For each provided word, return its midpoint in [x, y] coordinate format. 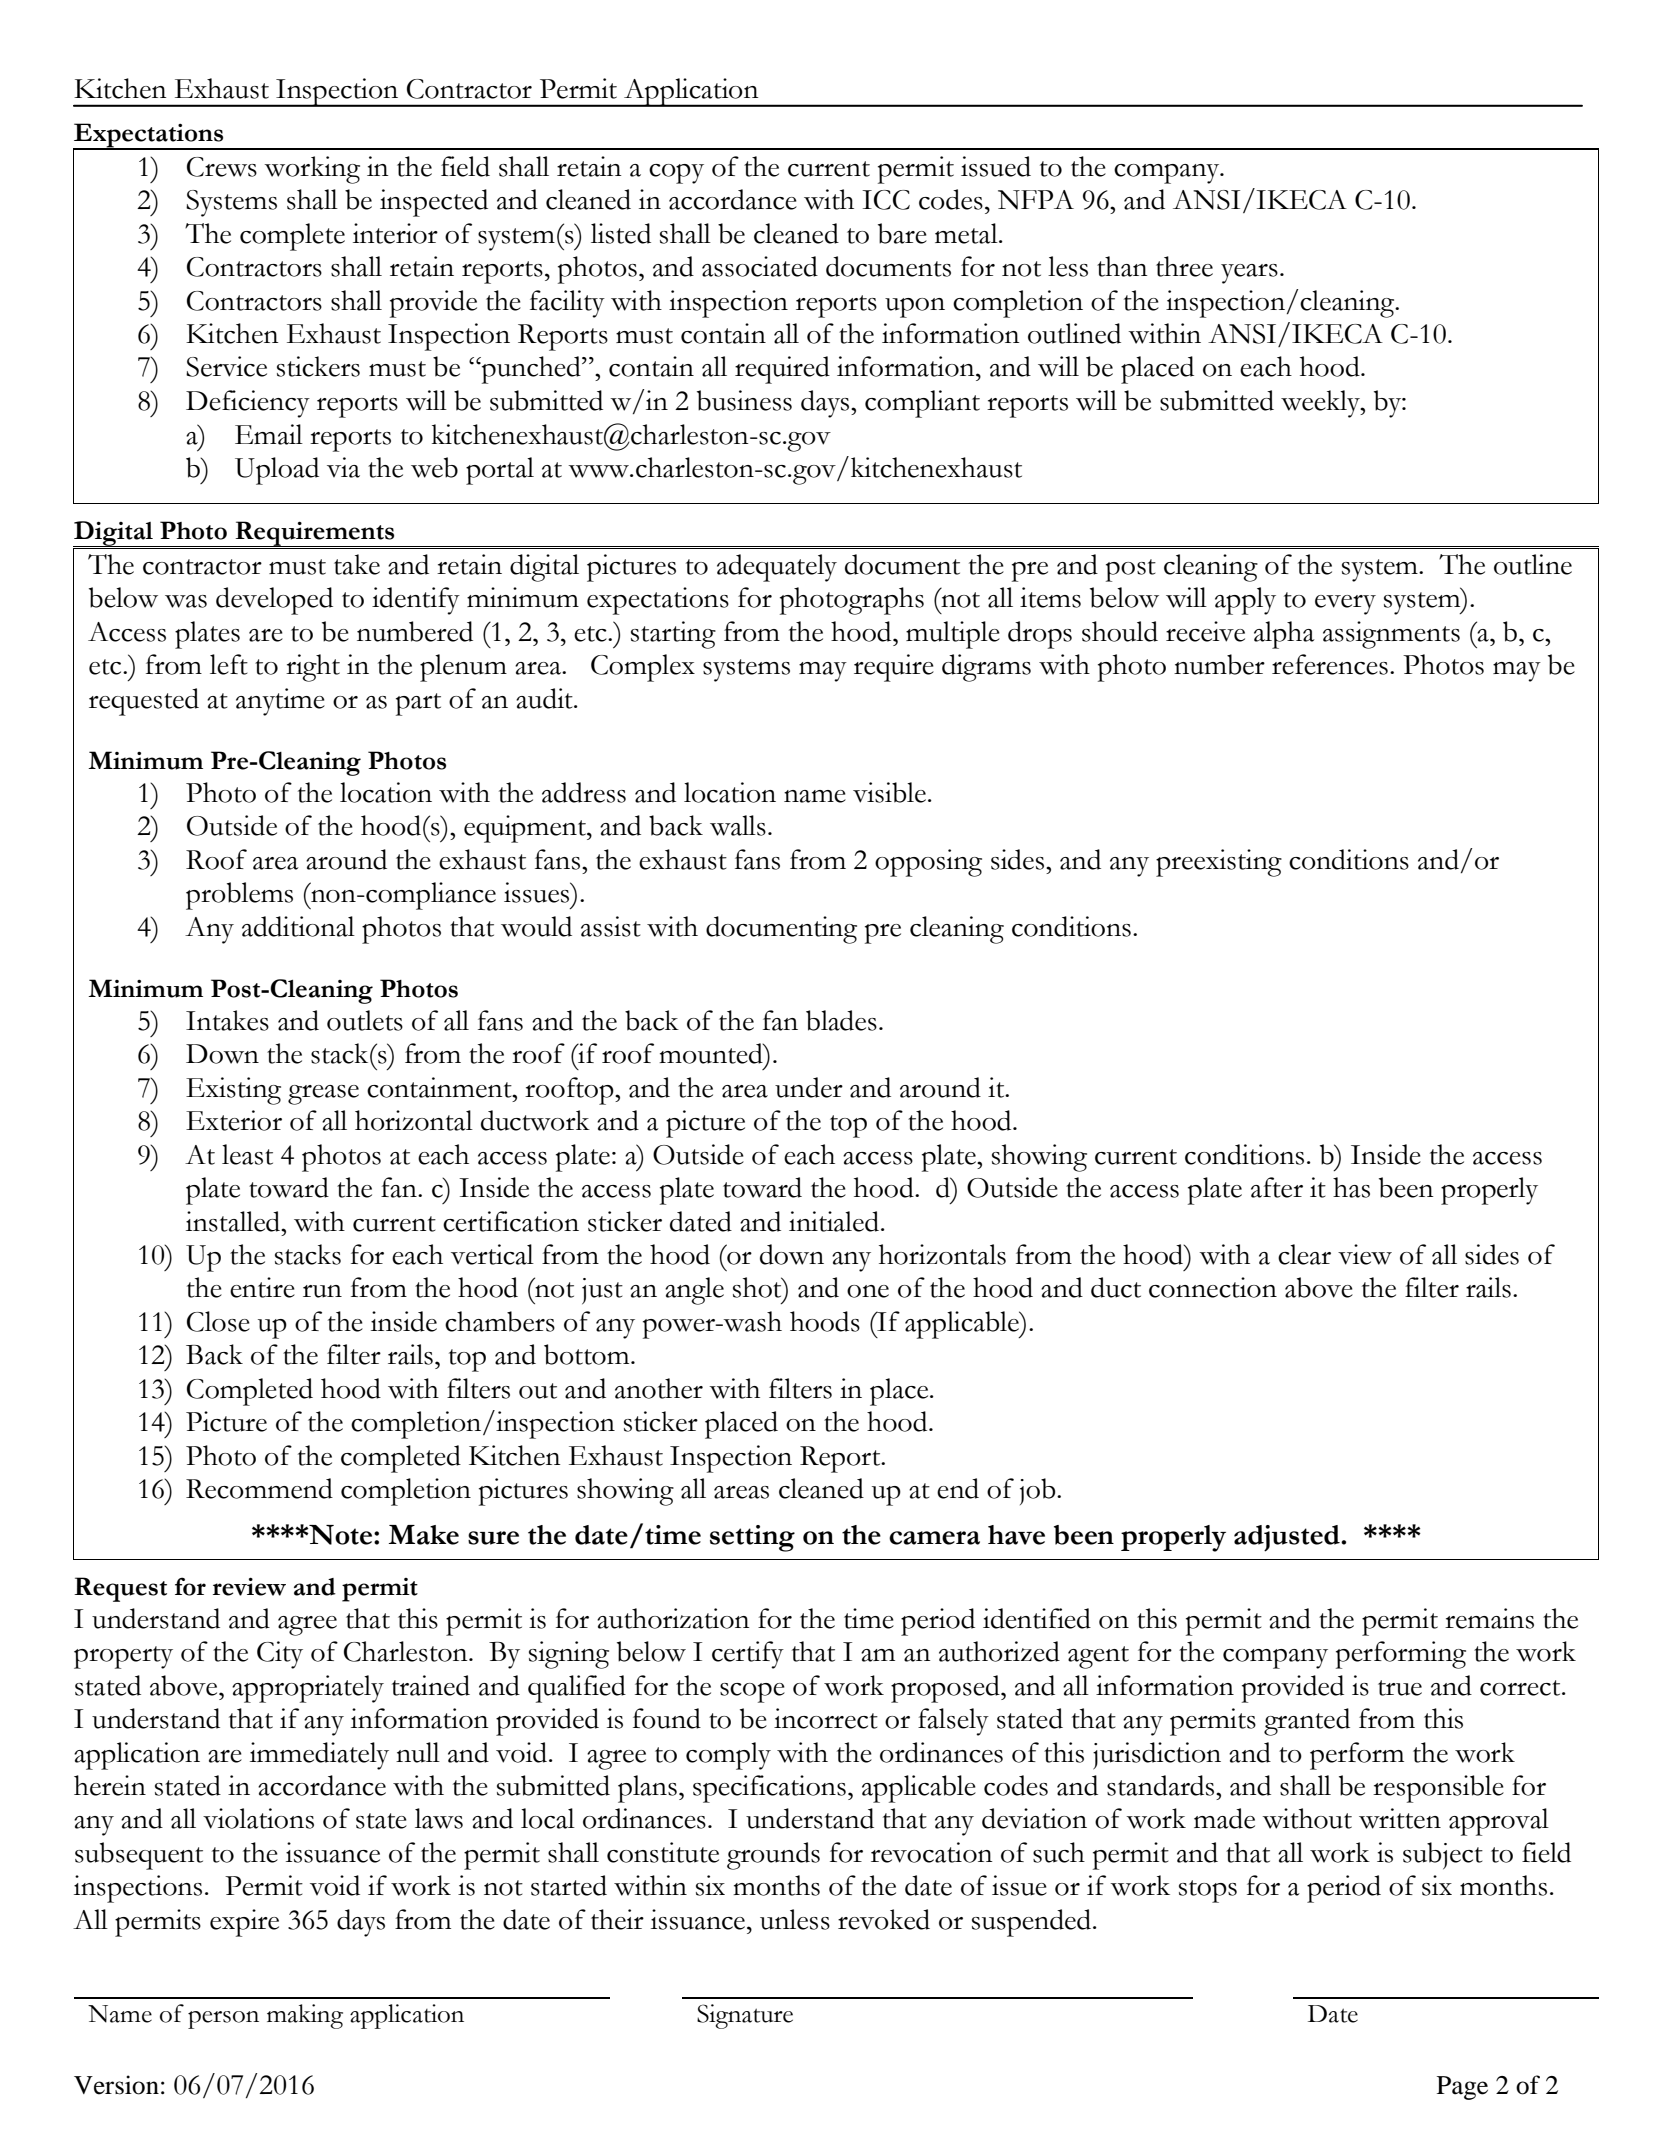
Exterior [234, 1120]
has [1351, 1187]
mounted [712, 1053]
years [1249, 274]
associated [760, 266]
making [305, 2016]
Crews [222, 167]
